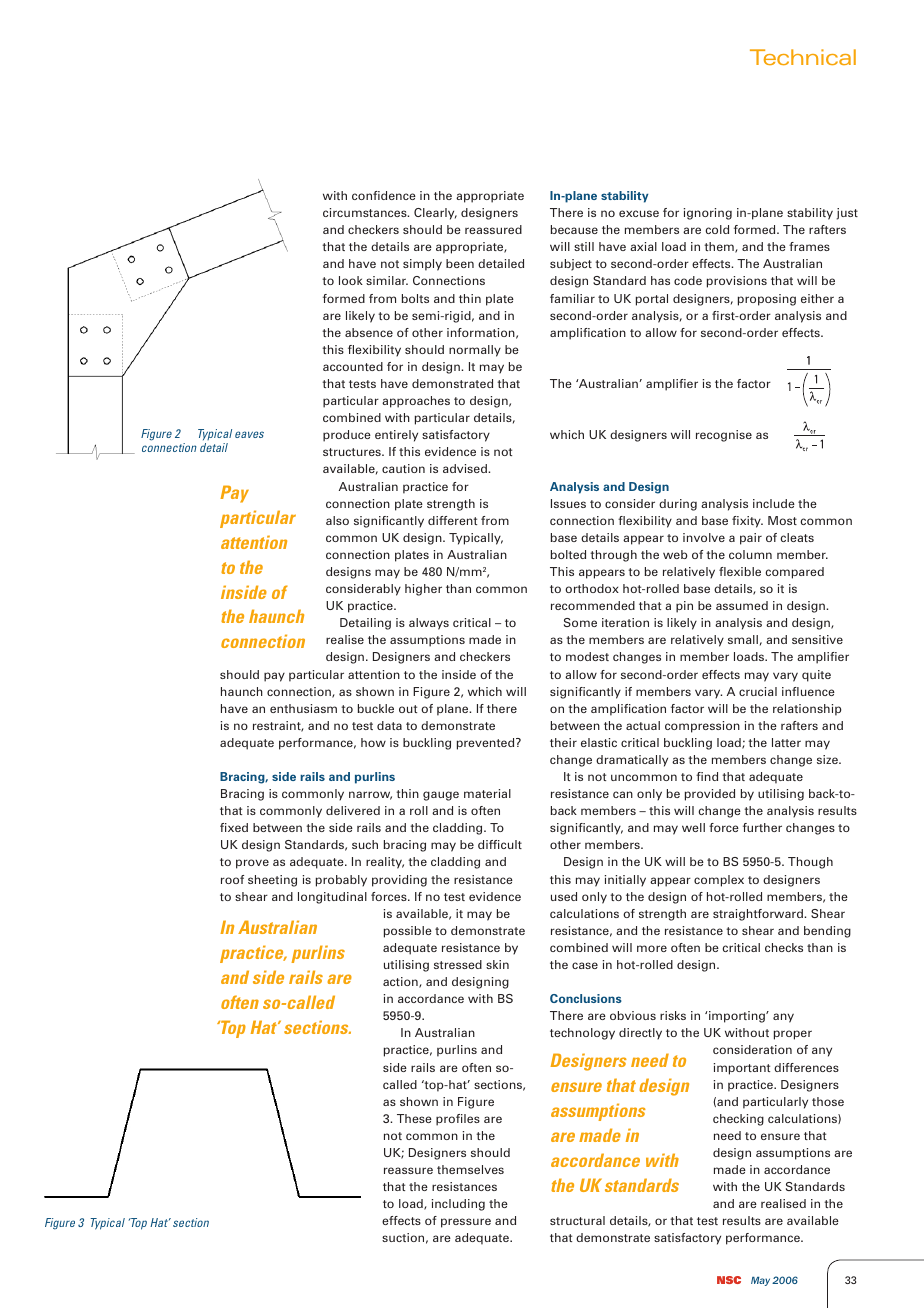 This screenshot has height=1308, width=924. Describe the element at coordinates (458, 1205) in the screenshot. I see `including` at that location.
